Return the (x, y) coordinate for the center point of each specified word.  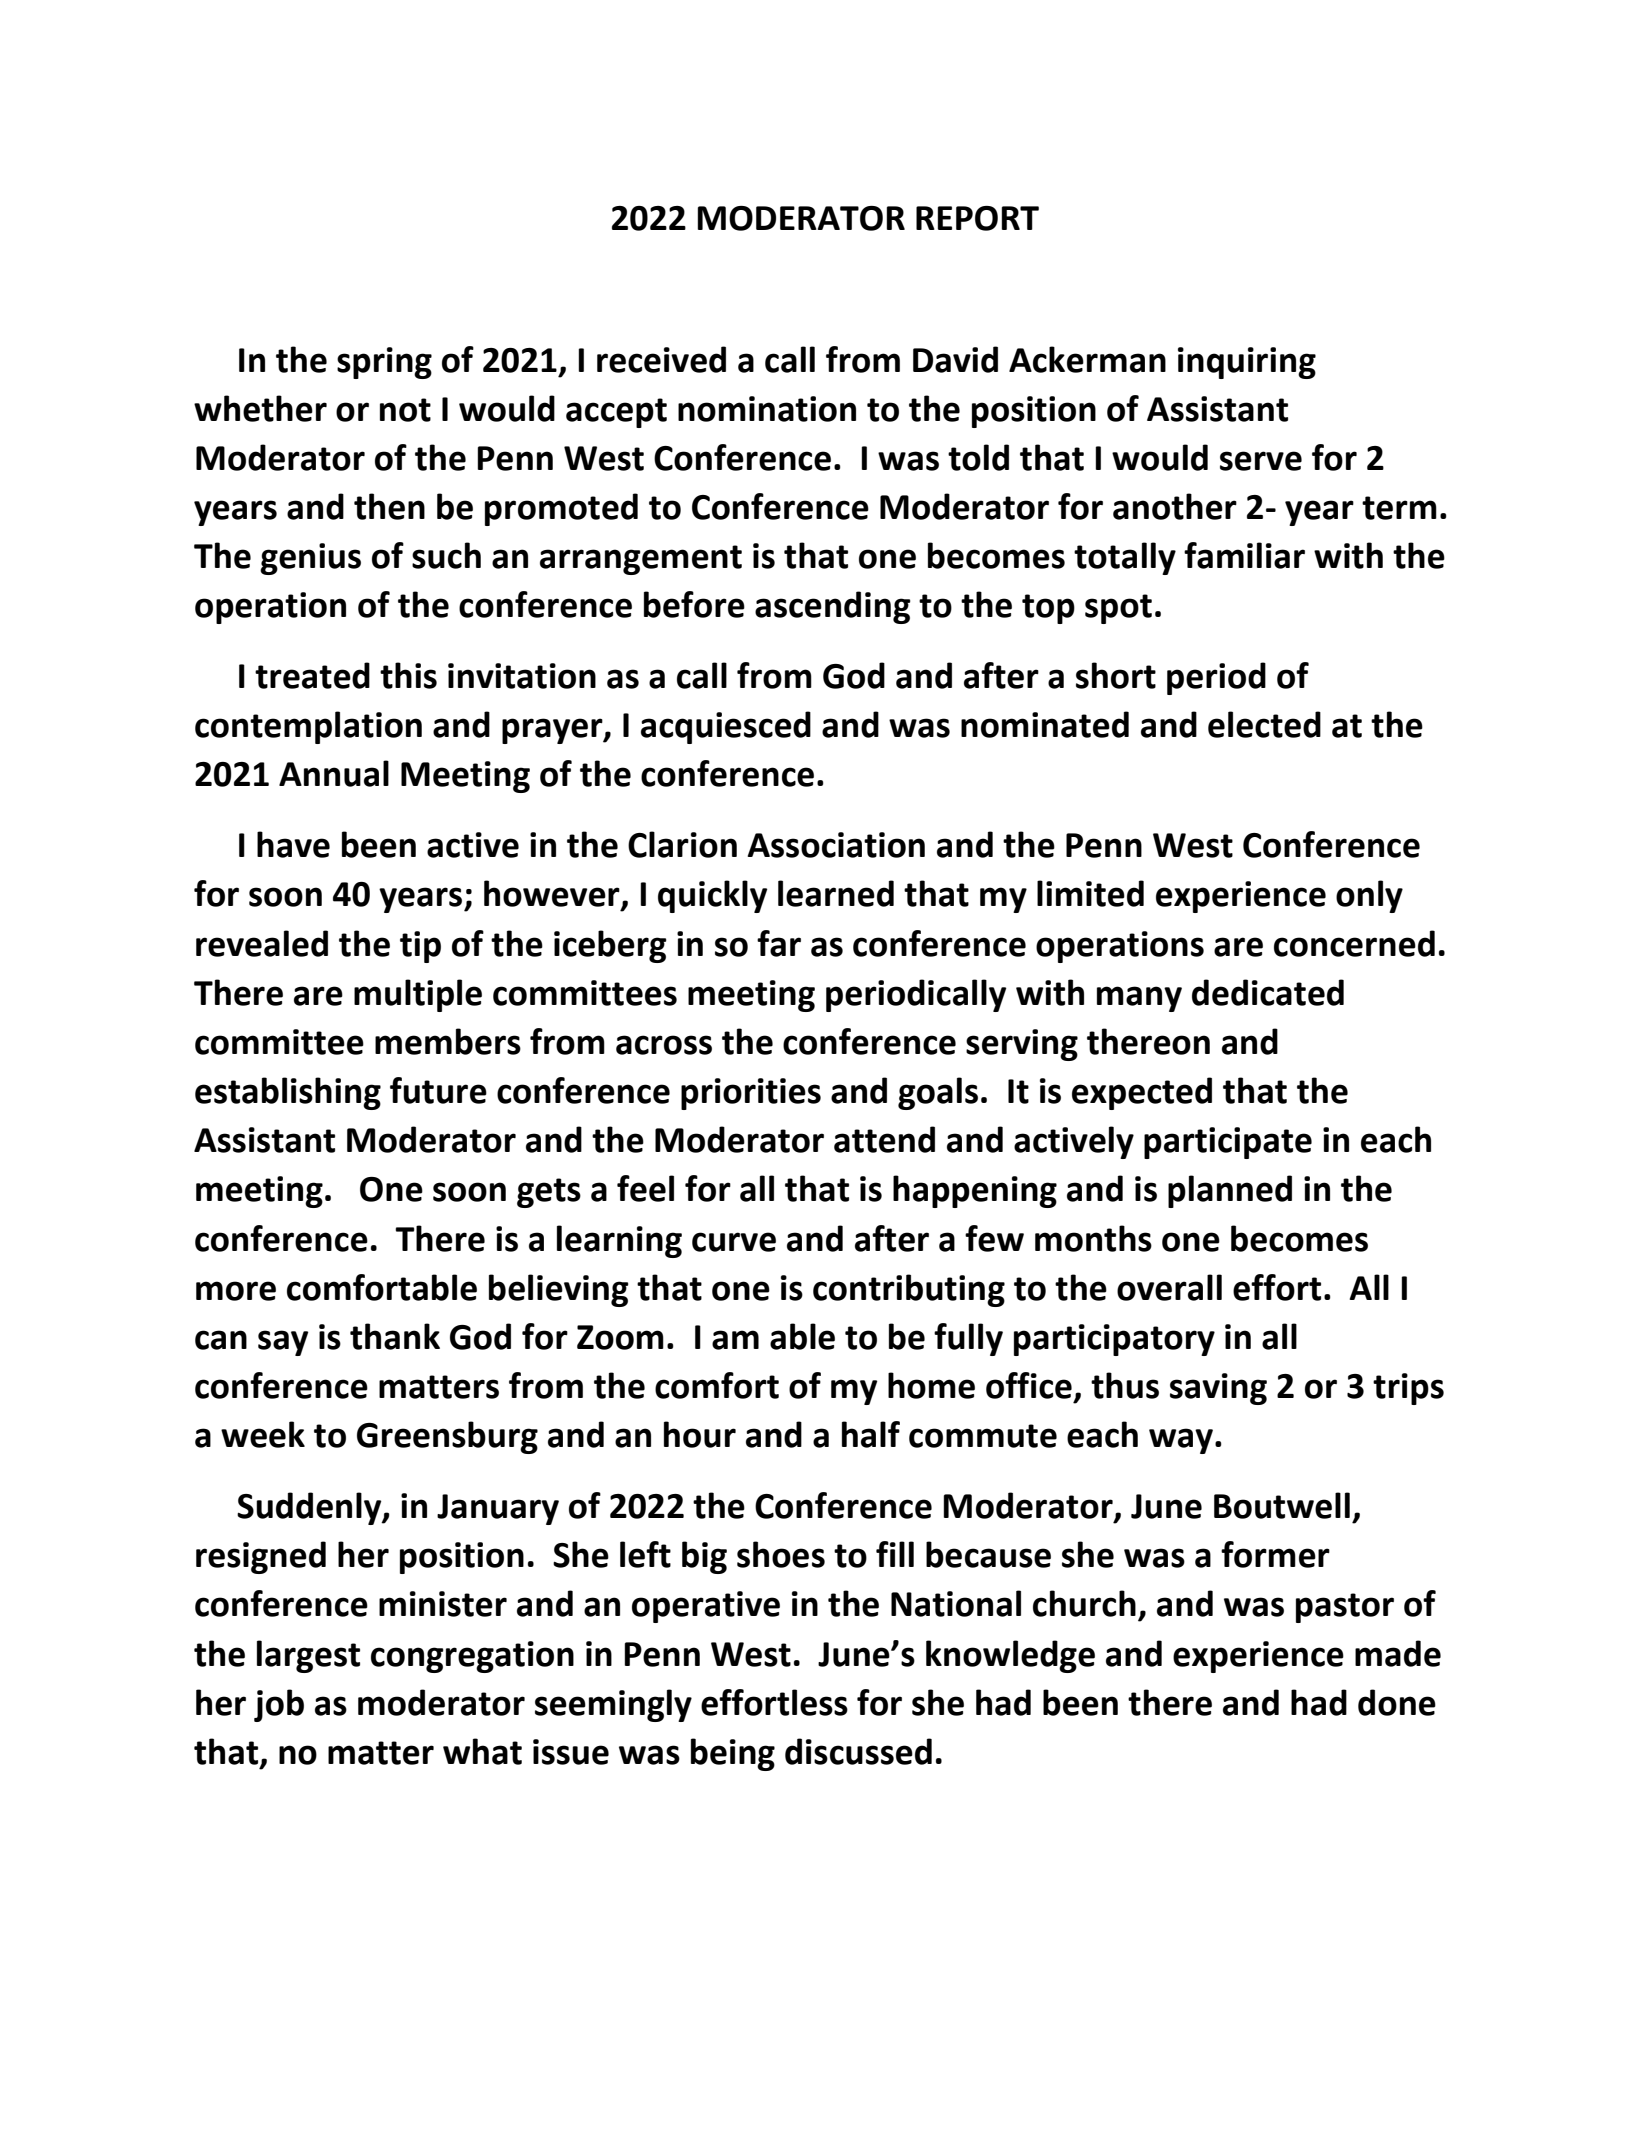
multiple (418, 995)
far (779, 943)
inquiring (1247, 363)
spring (384, 363)
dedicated (1268, 992)
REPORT (977, 218)
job (279, 1705)
